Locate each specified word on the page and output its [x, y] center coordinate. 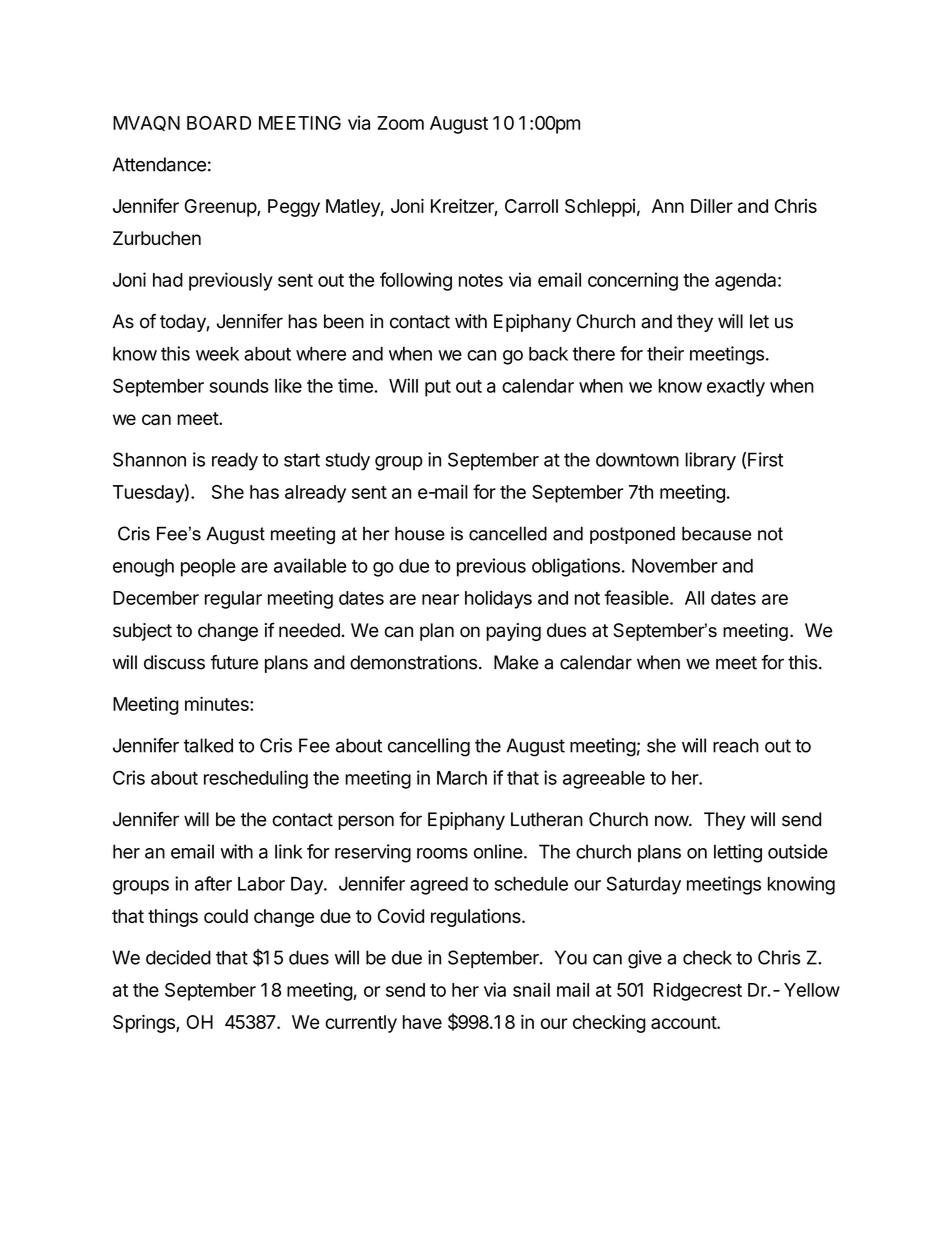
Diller [712, 206]
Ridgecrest [698, 991]
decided [178, 957]
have [422, 1022]
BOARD [219, 123]
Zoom [400, 123]
